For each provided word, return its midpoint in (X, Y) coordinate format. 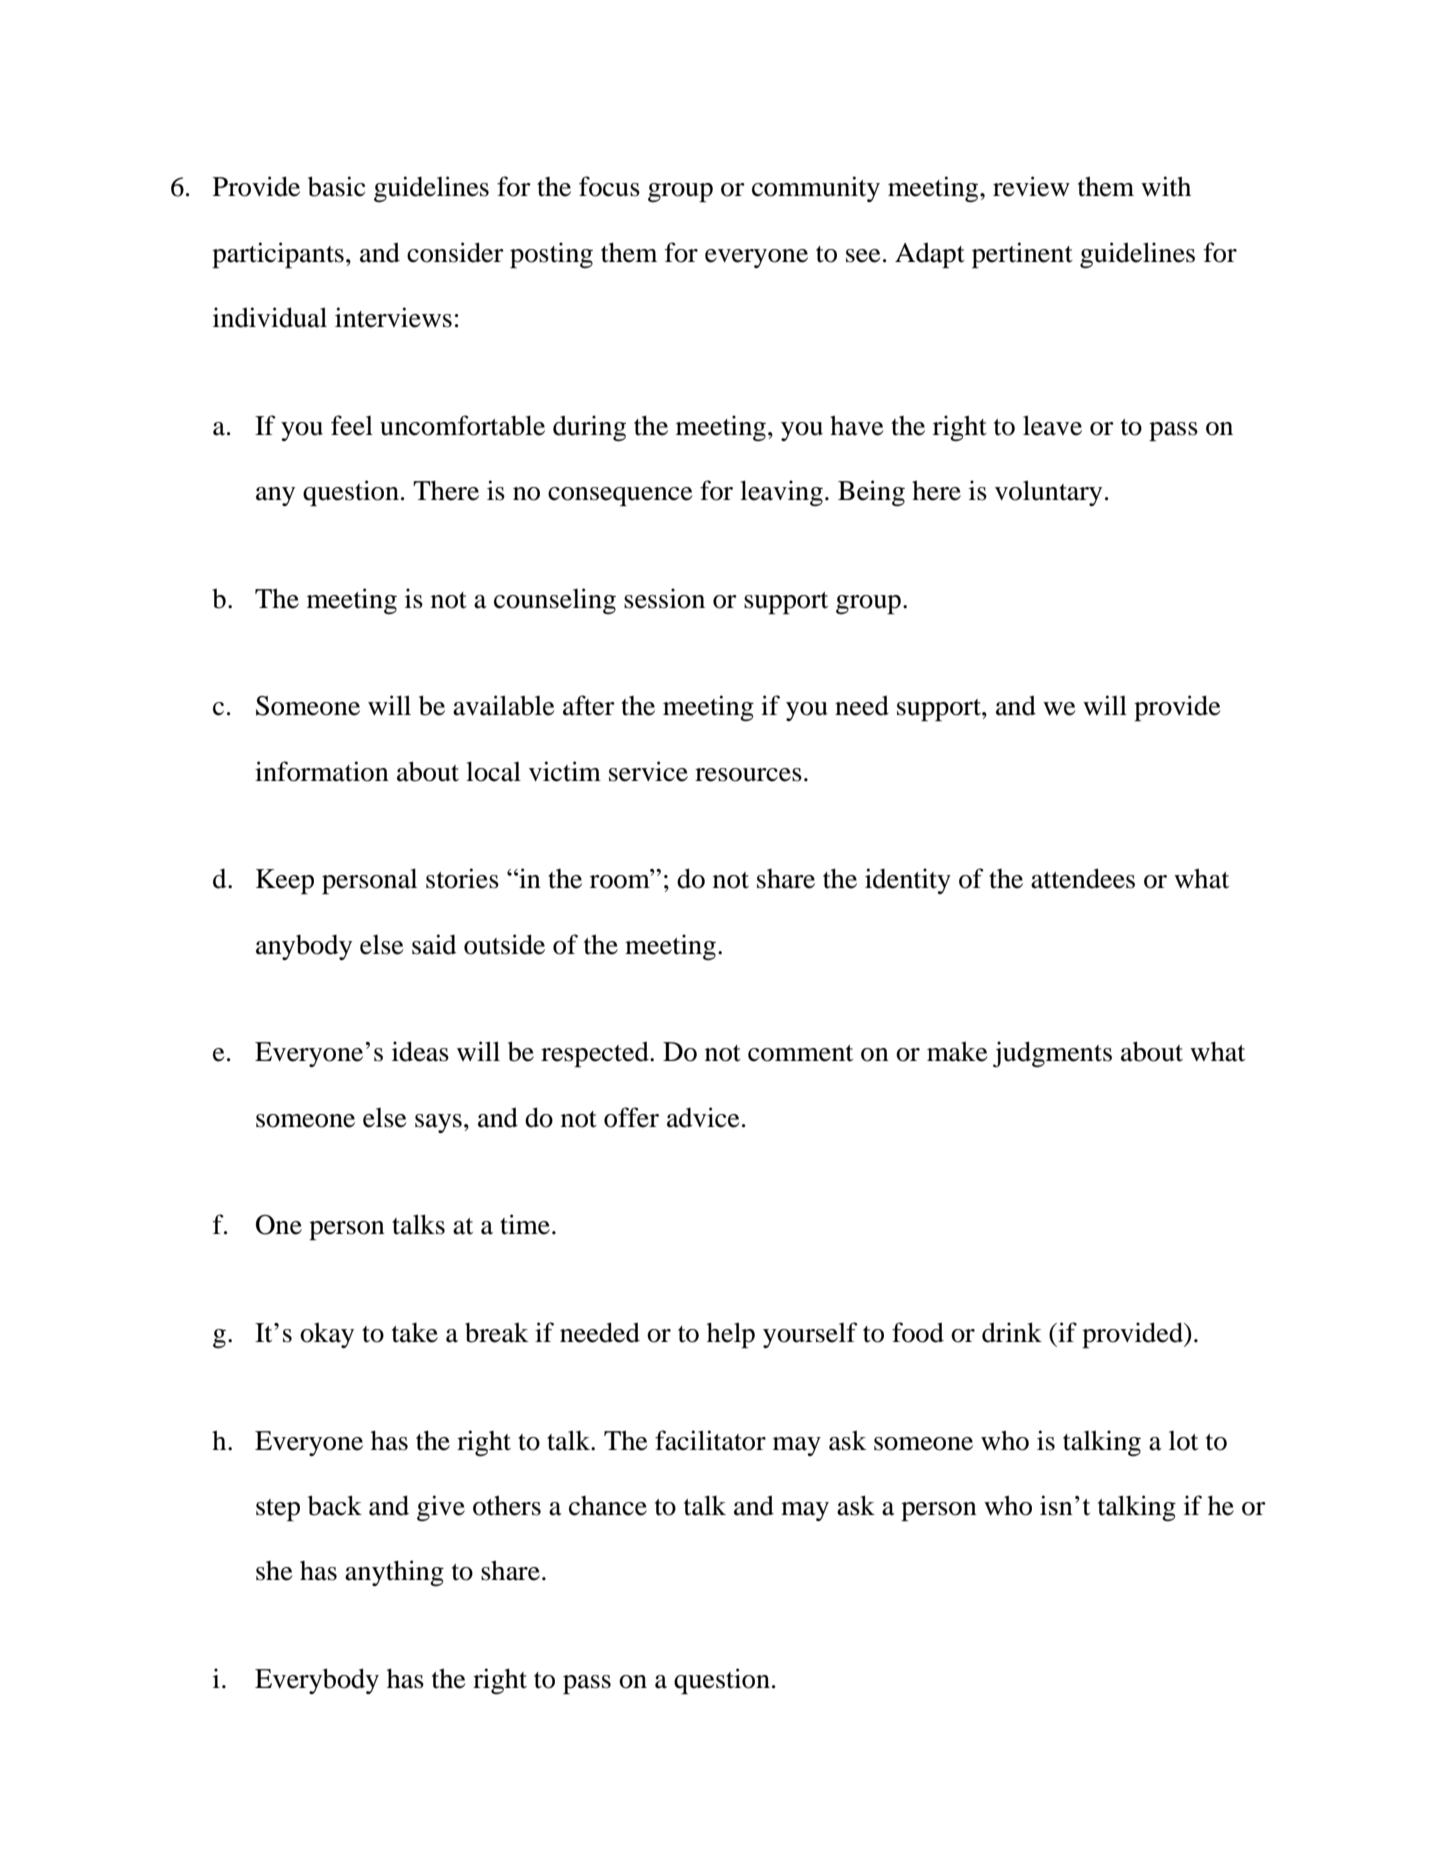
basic (336, 186)
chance (608, 1506)
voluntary (1048, 493)
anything (394, 1573)
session (664, 598)
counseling (555, 601)
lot (1183, 1441)
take (415, 1333)
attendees (1083, 878)
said (434, 944)
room (621, 881)
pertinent (1022, 255)
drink (1012, 1332)
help (731, 1335)
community (816, 189)
